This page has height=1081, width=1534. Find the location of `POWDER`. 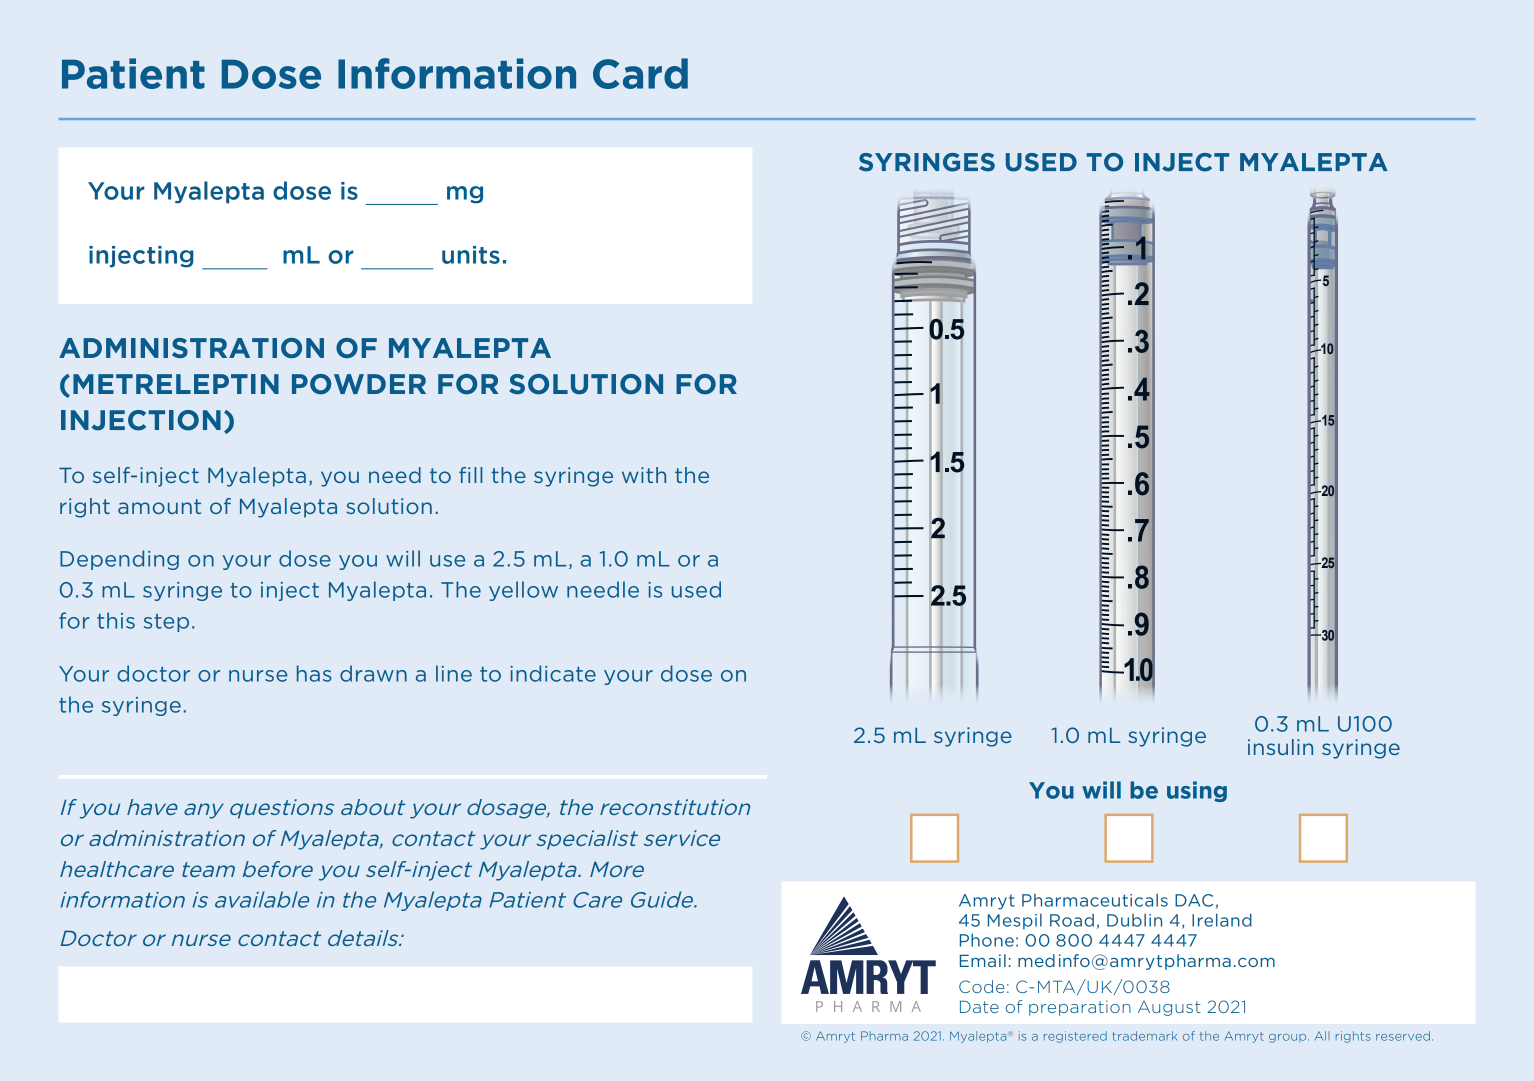

POWDER is located at coordinates (359, 384).
